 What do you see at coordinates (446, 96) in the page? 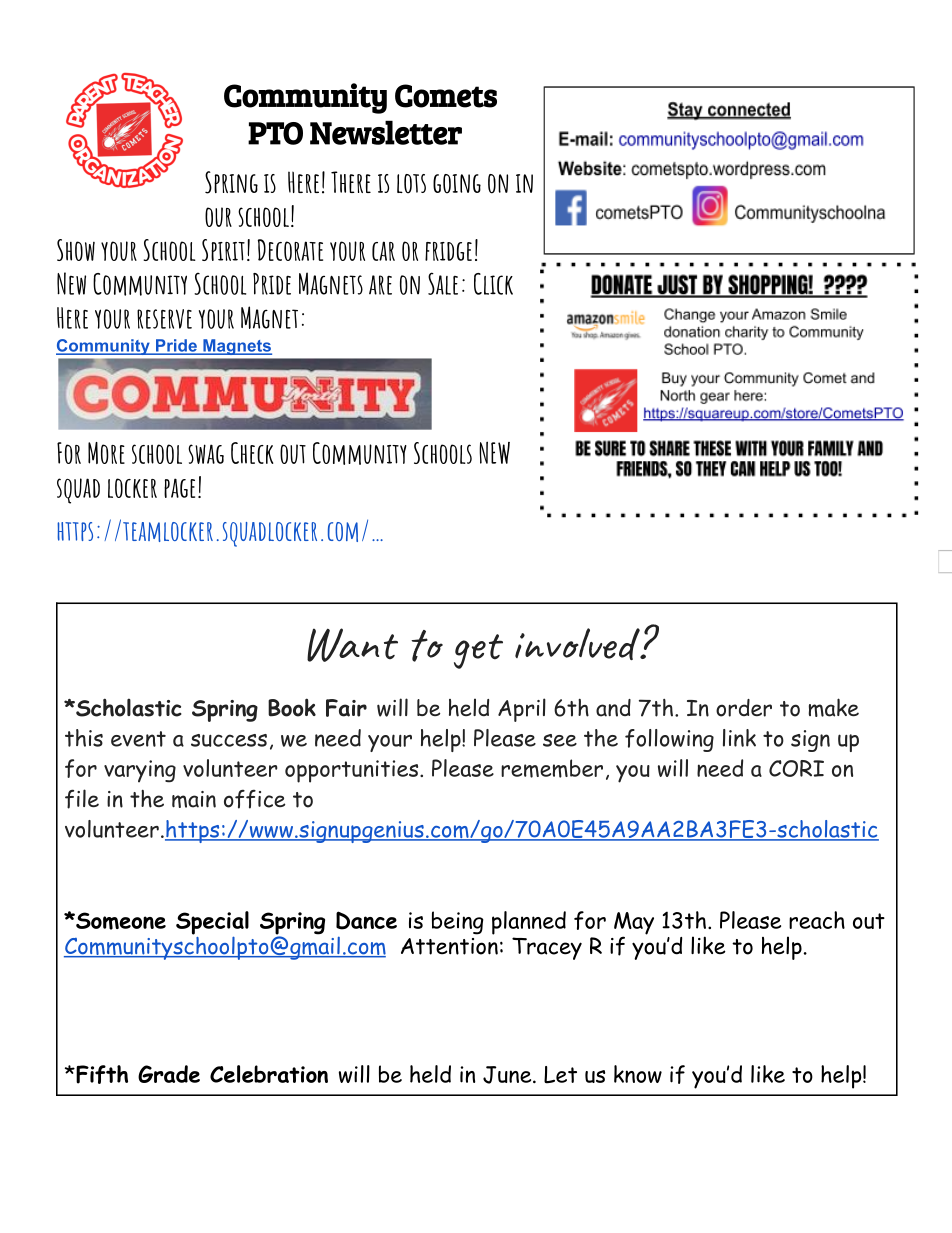
I see `Comets` at bounding box center [446, 96].
